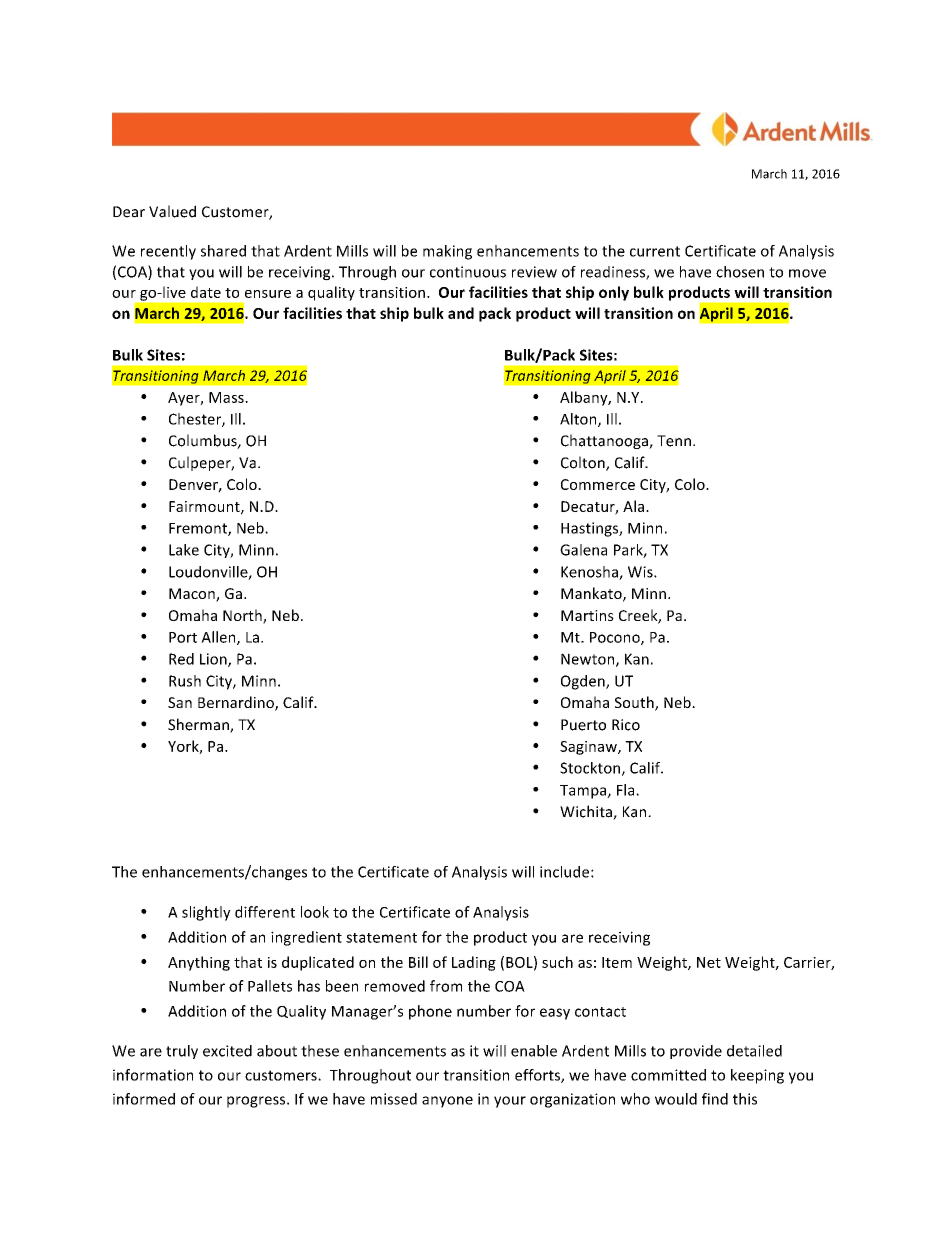 The height and width of the screenshot is (1233, 952). I want to click on truly, so click(182, 1052).
